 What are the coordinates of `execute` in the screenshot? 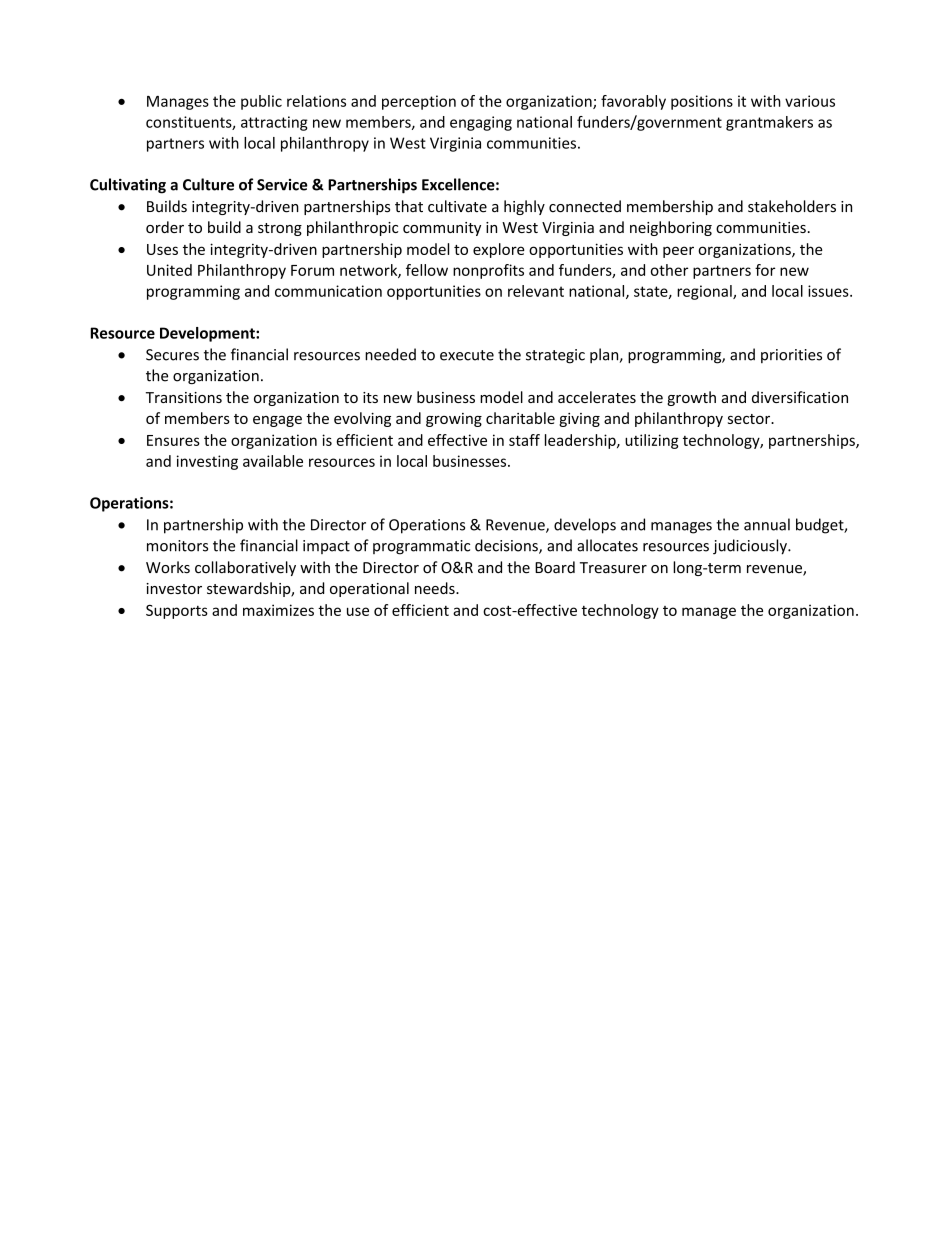 It's located at (467, 355).
